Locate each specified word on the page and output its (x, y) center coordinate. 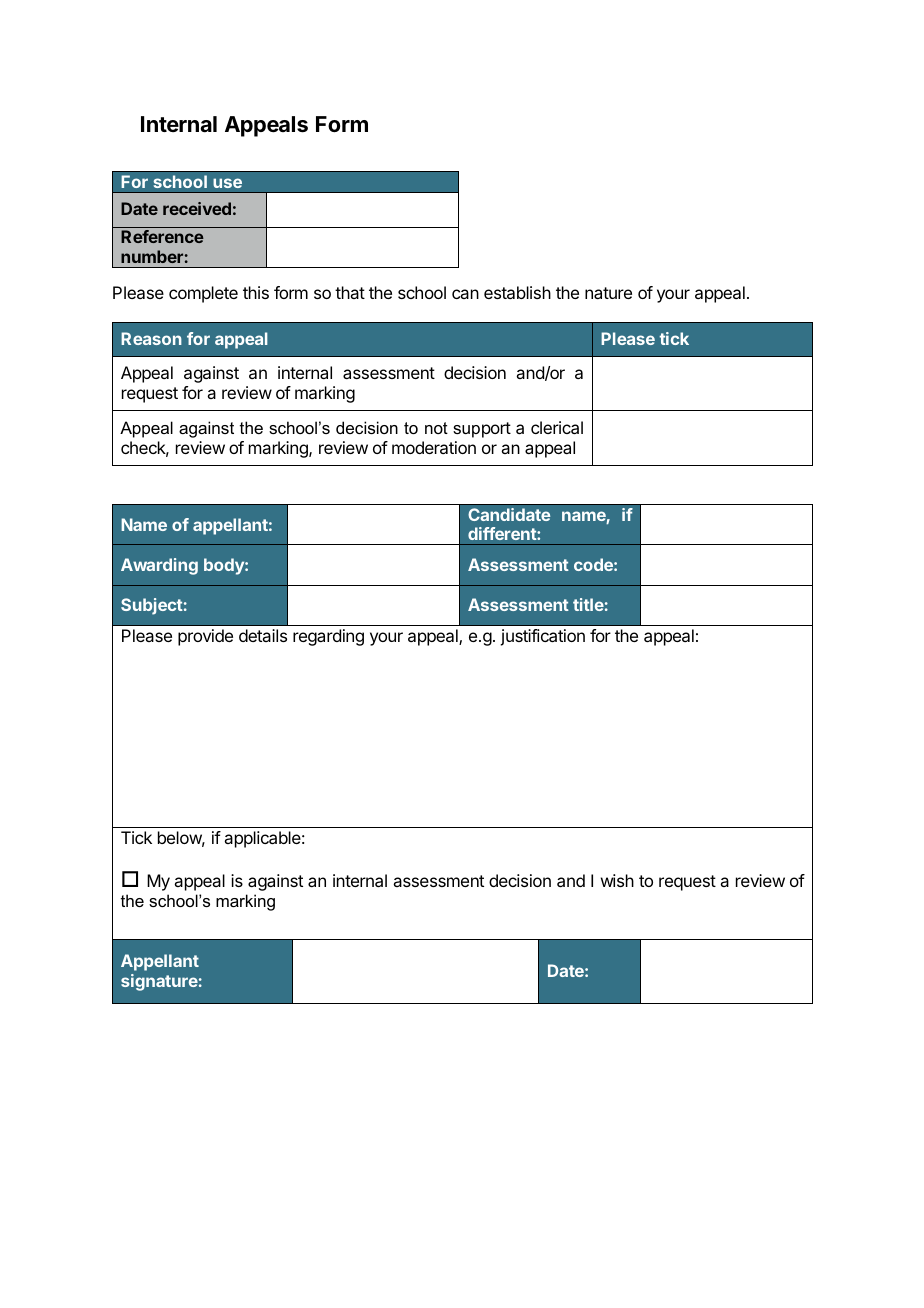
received (197, 208)
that (350, 292)
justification (542, 637)
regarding (328, 637)
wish (617, 880)
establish (517, 292)
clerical (557, 427)
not (436, 428)
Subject (152, 606)
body (225, 566)
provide (205, 637)
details (263, 635)
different (503, 533)
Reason (151, 338)
